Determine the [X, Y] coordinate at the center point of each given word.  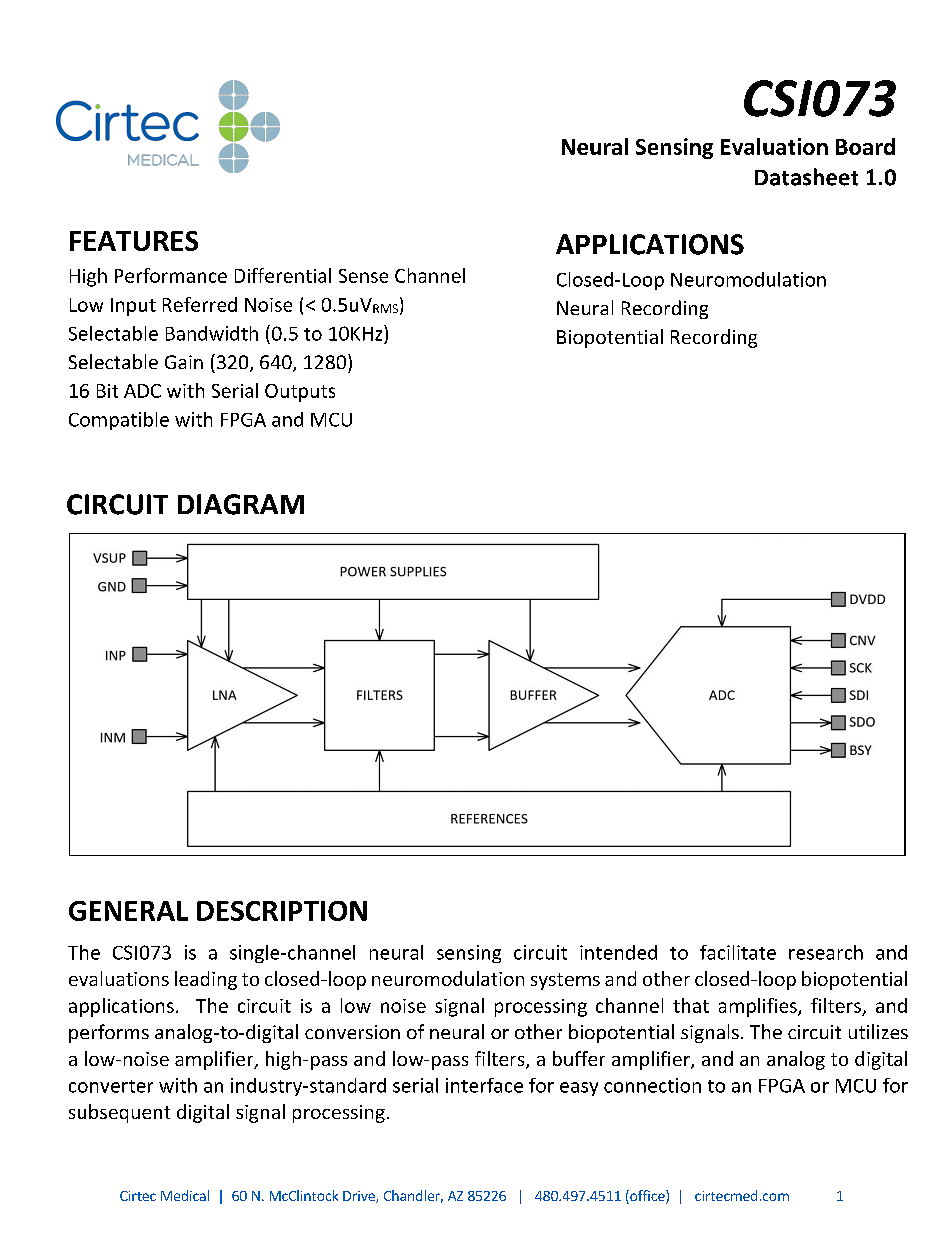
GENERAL [128, 911]
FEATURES [134, 241]
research [826, 952]
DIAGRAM [241, 504]
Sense [363, 276]
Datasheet [806, 177]
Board [865, 146]
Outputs [300, 393]
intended [618, 952]
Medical [185, 1195]
